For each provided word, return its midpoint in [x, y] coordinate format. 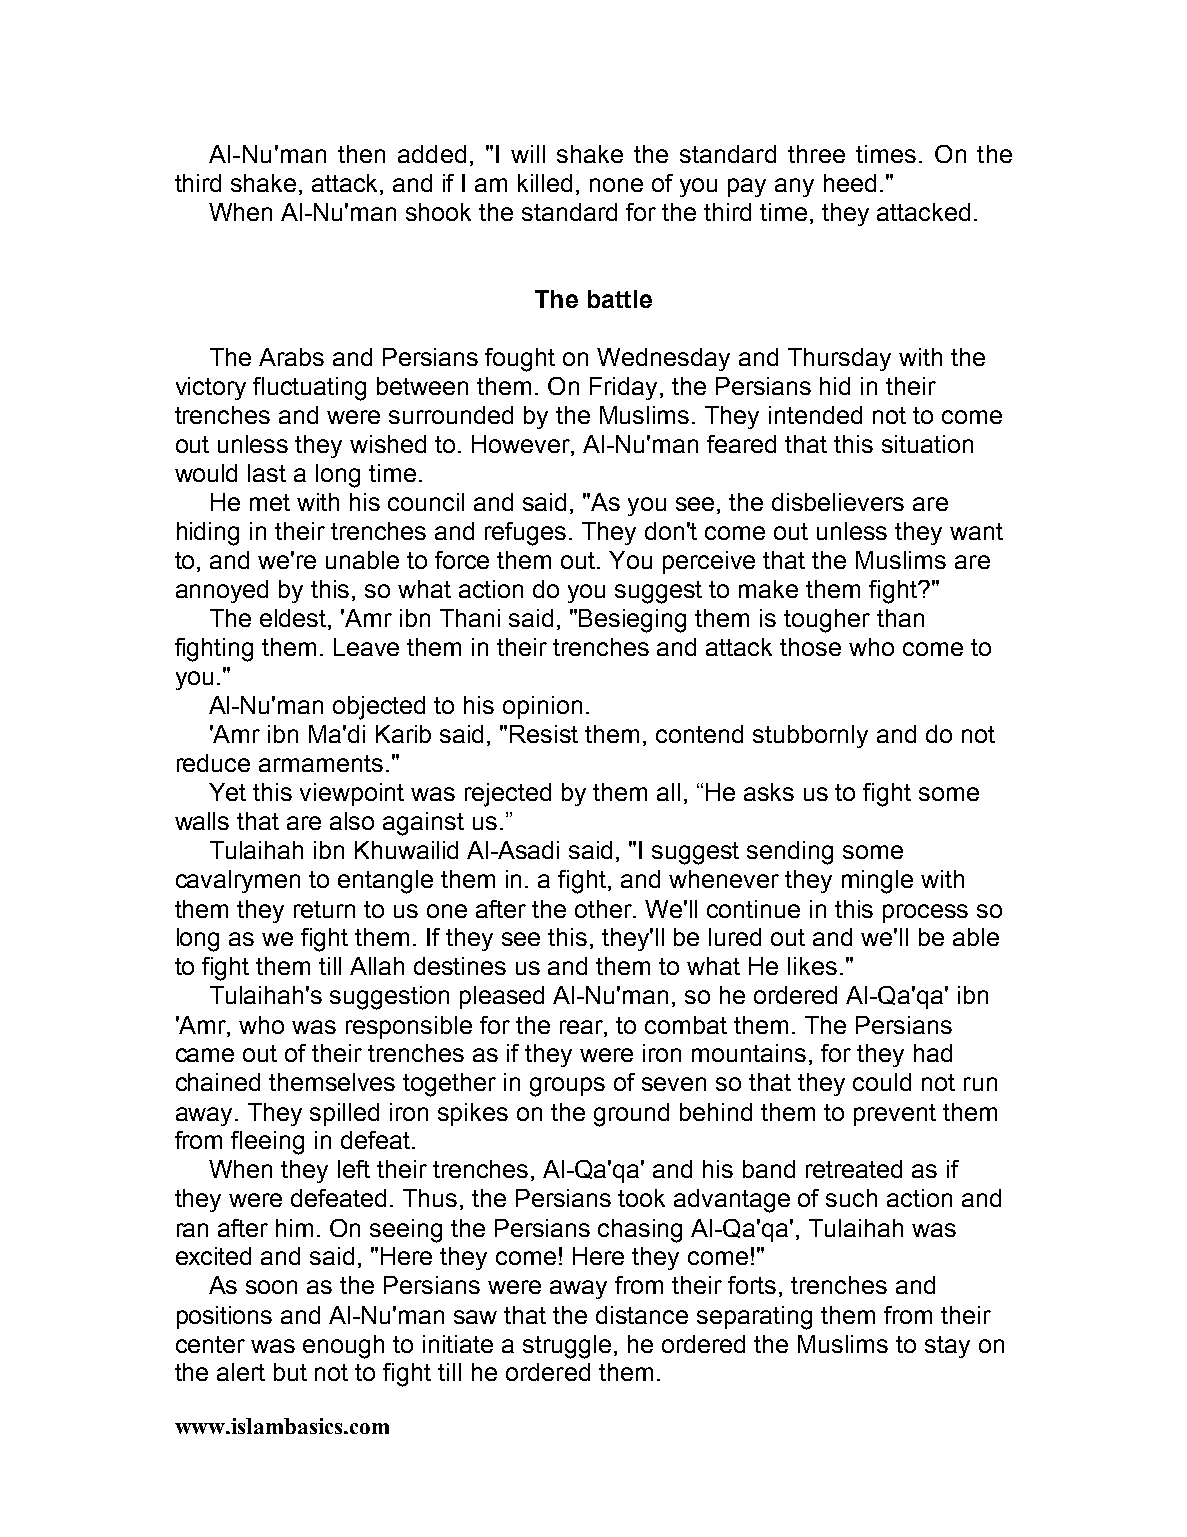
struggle [567, 1347]
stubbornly [810, 736]
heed [850, 183]
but [290, 1372]
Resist [544, 734]
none [616, 185]
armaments [321, 763]
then [361, 154]
